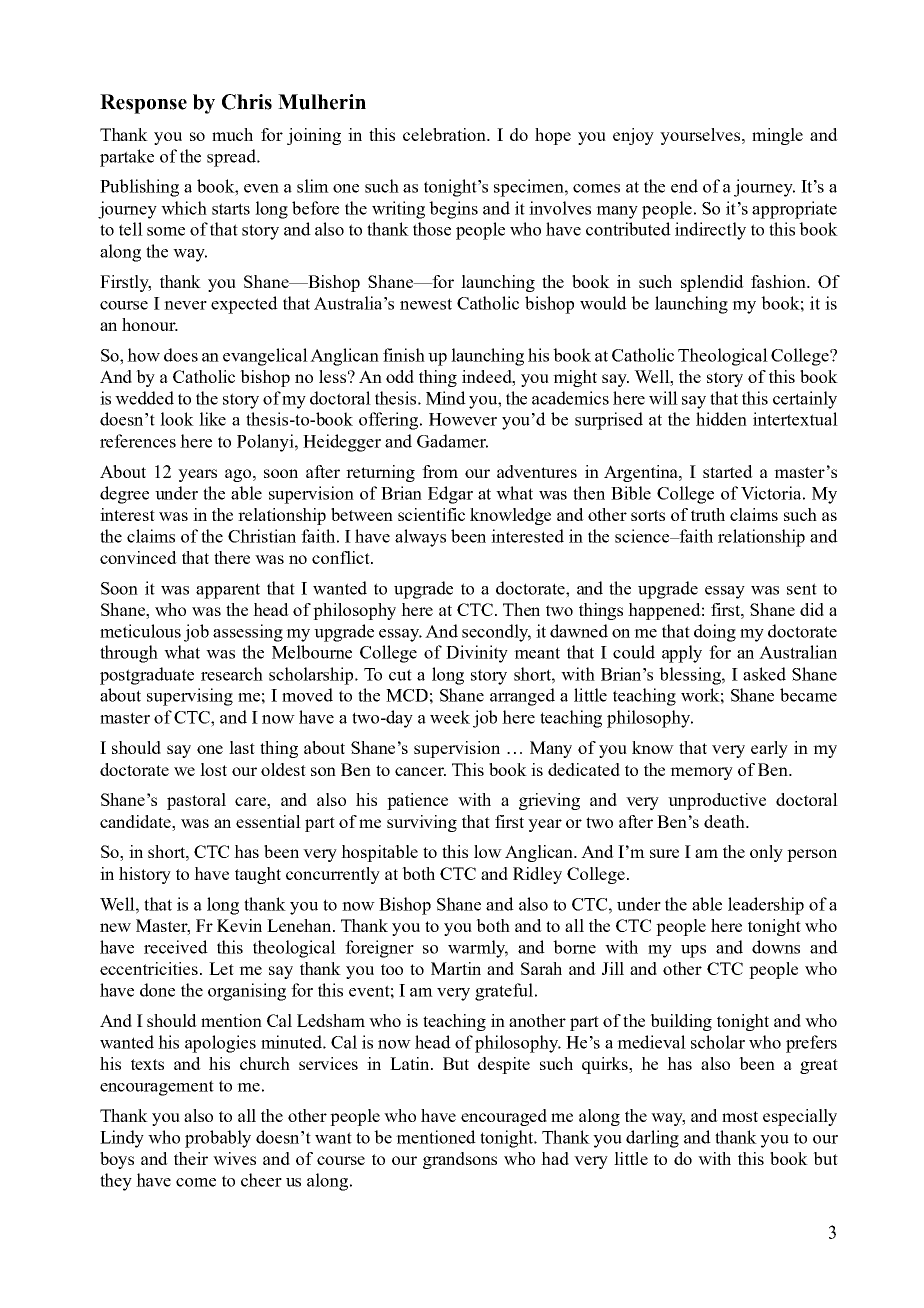 The image size is (924, 1308). I want to click on most, so click(740, 1116).
